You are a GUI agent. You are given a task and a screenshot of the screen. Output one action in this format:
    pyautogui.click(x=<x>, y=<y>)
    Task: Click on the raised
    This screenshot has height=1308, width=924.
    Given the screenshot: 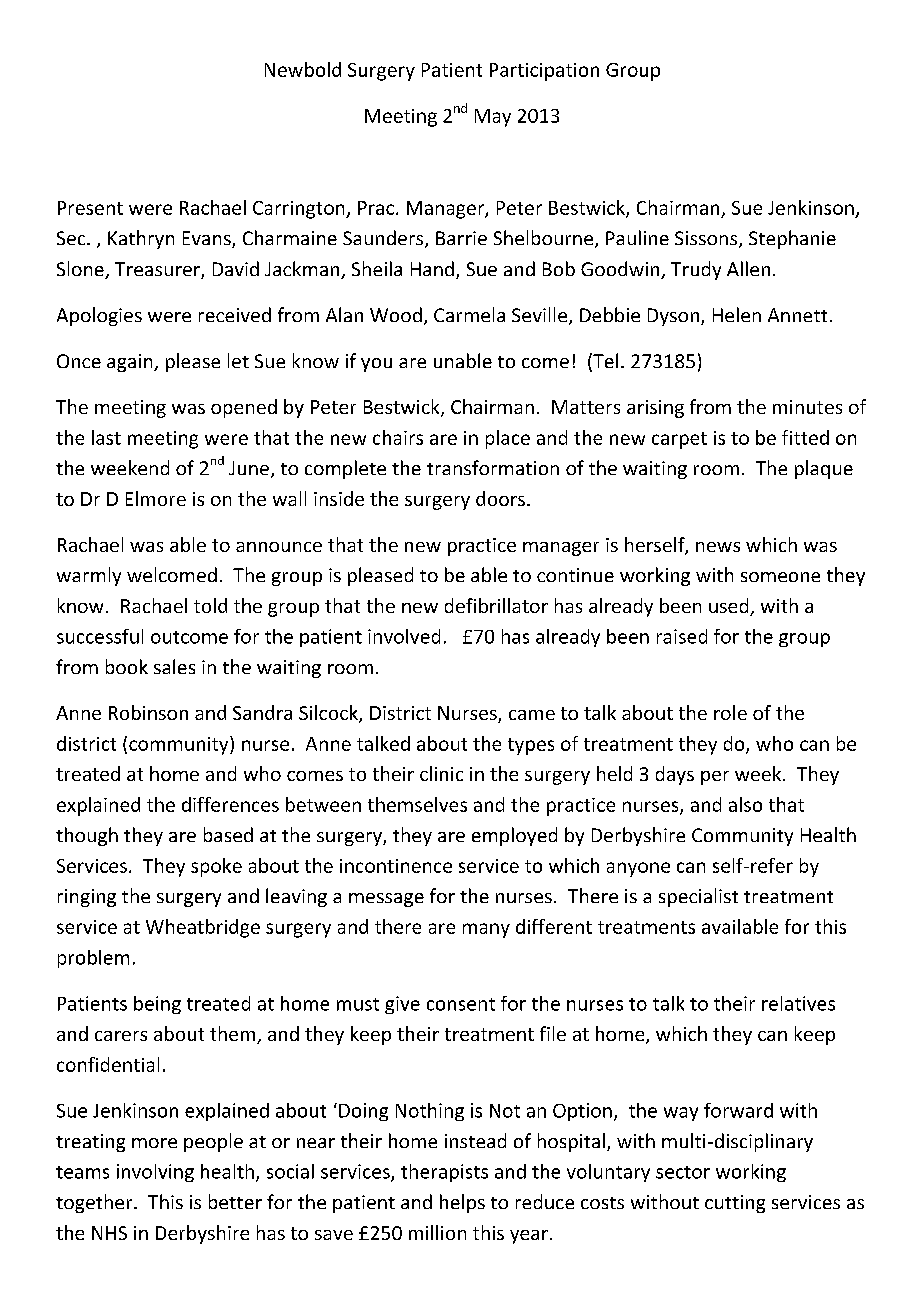 What is the action you would take?
    pyautogui.click(x=682, y=636)
